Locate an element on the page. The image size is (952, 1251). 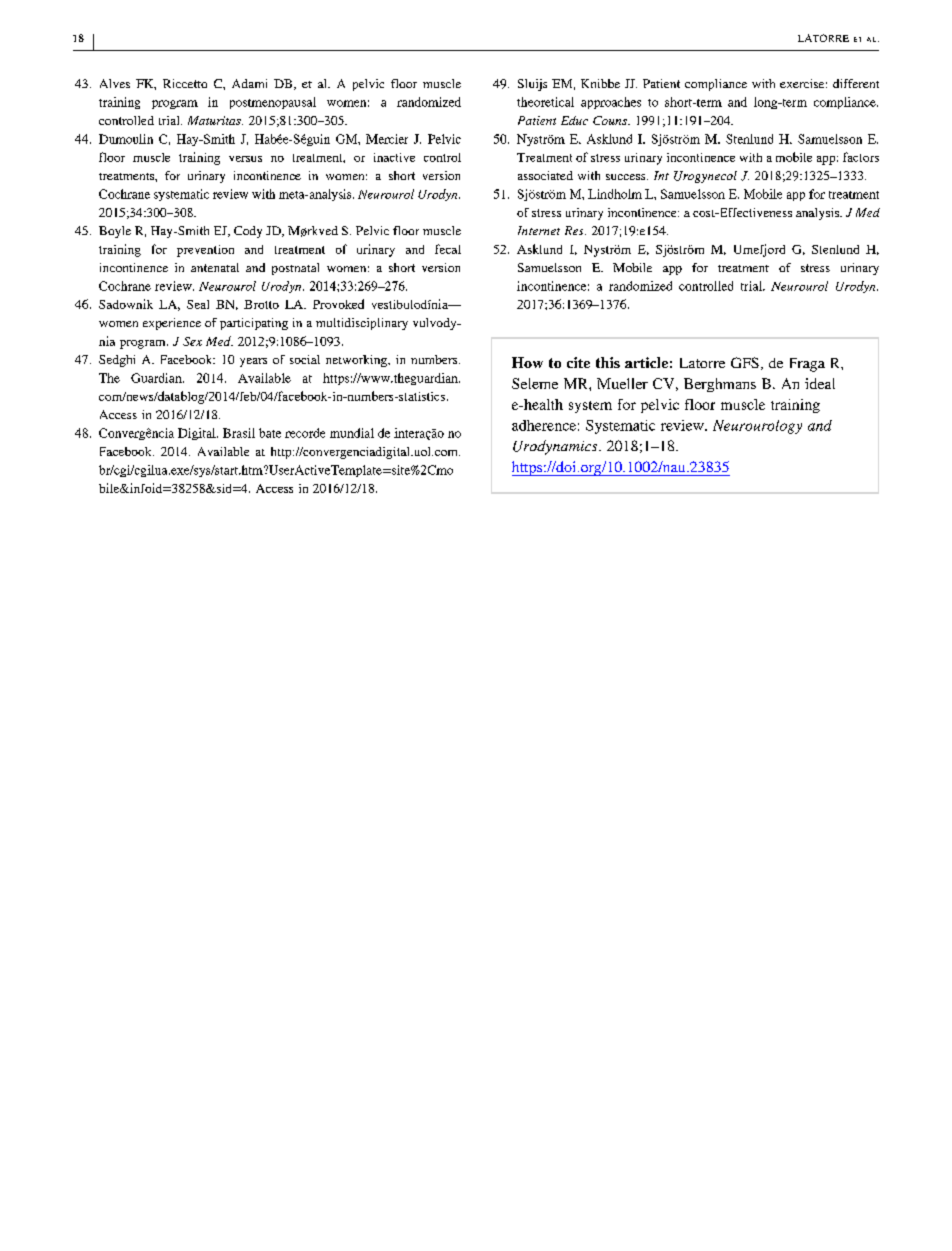
theoretical is located at coordinates (545, 102).
